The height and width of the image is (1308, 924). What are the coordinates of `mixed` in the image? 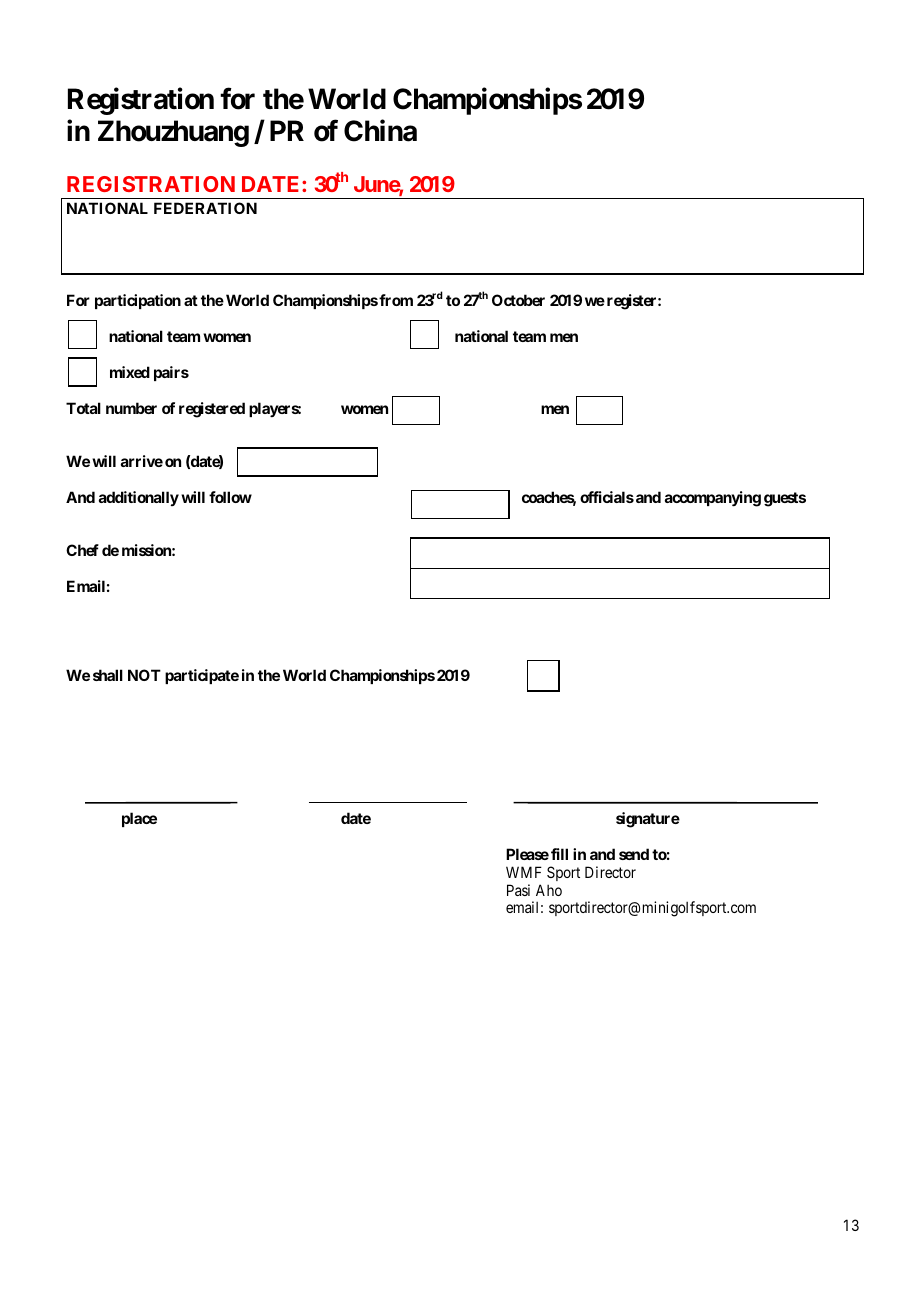 It's located at (130, 372).
